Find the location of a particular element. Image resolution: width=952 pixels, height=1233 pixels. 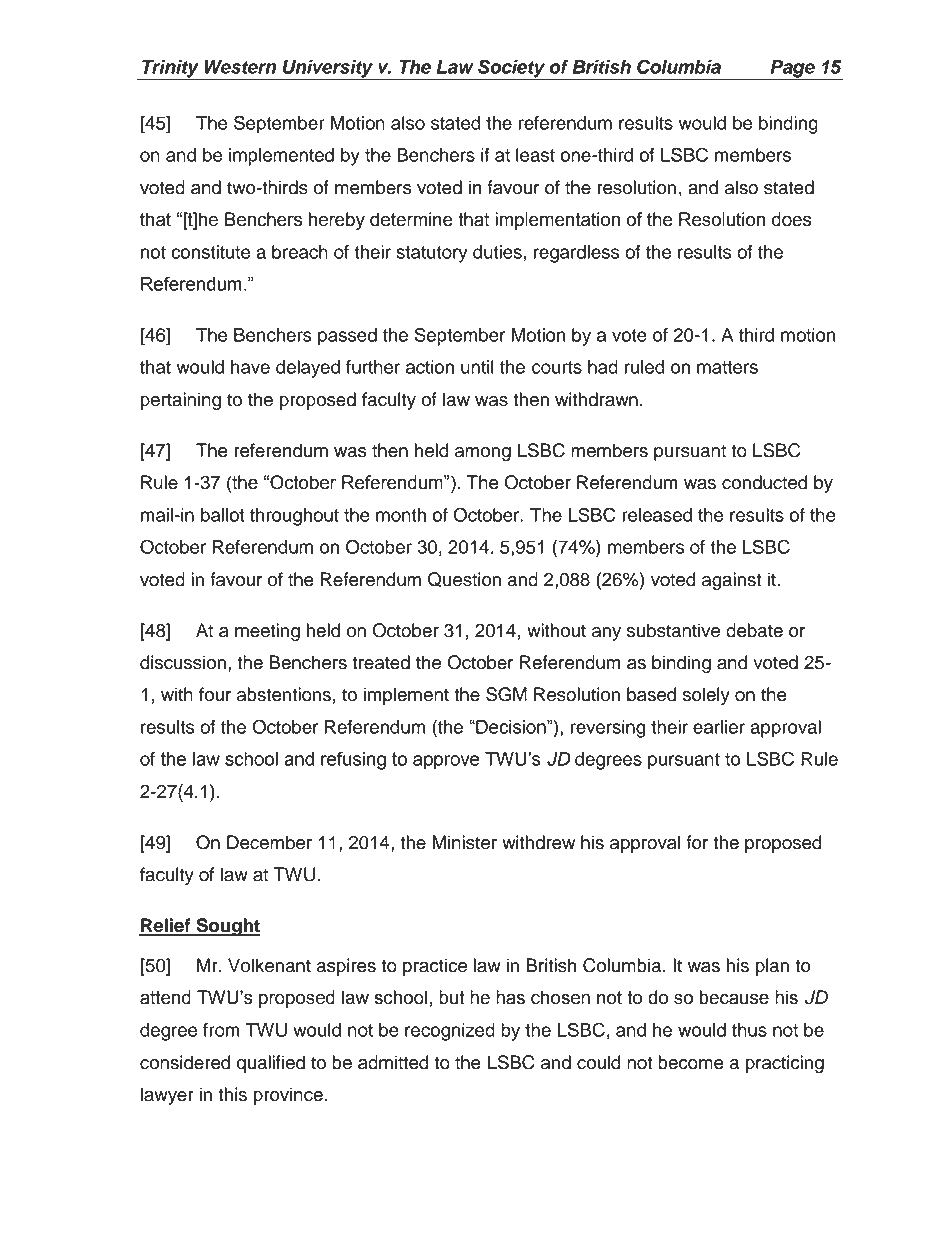

matters is located at coordinates (727, 367).
